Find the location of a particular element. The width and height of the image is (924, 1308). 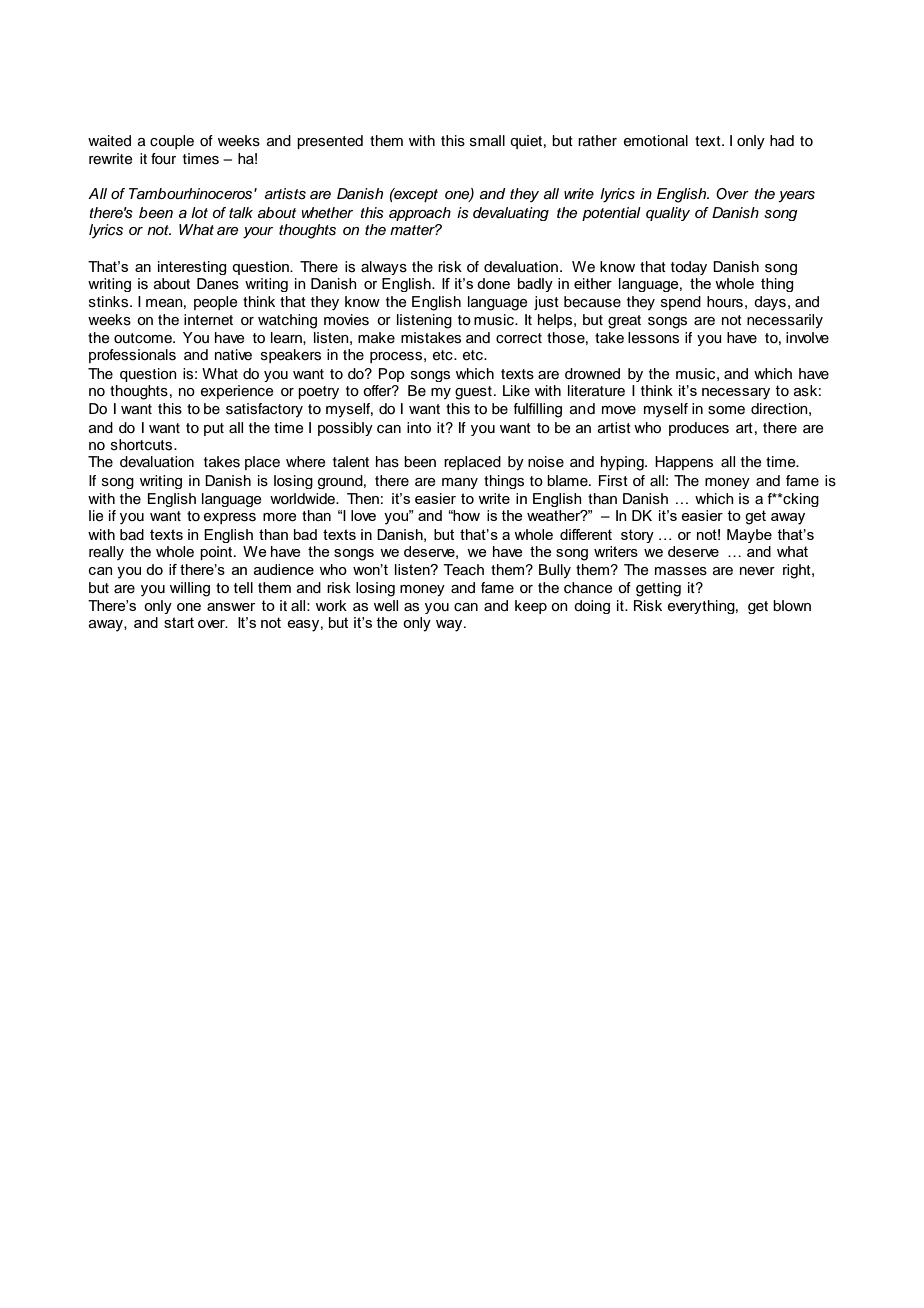

small is located at coordinates (487, 141).
